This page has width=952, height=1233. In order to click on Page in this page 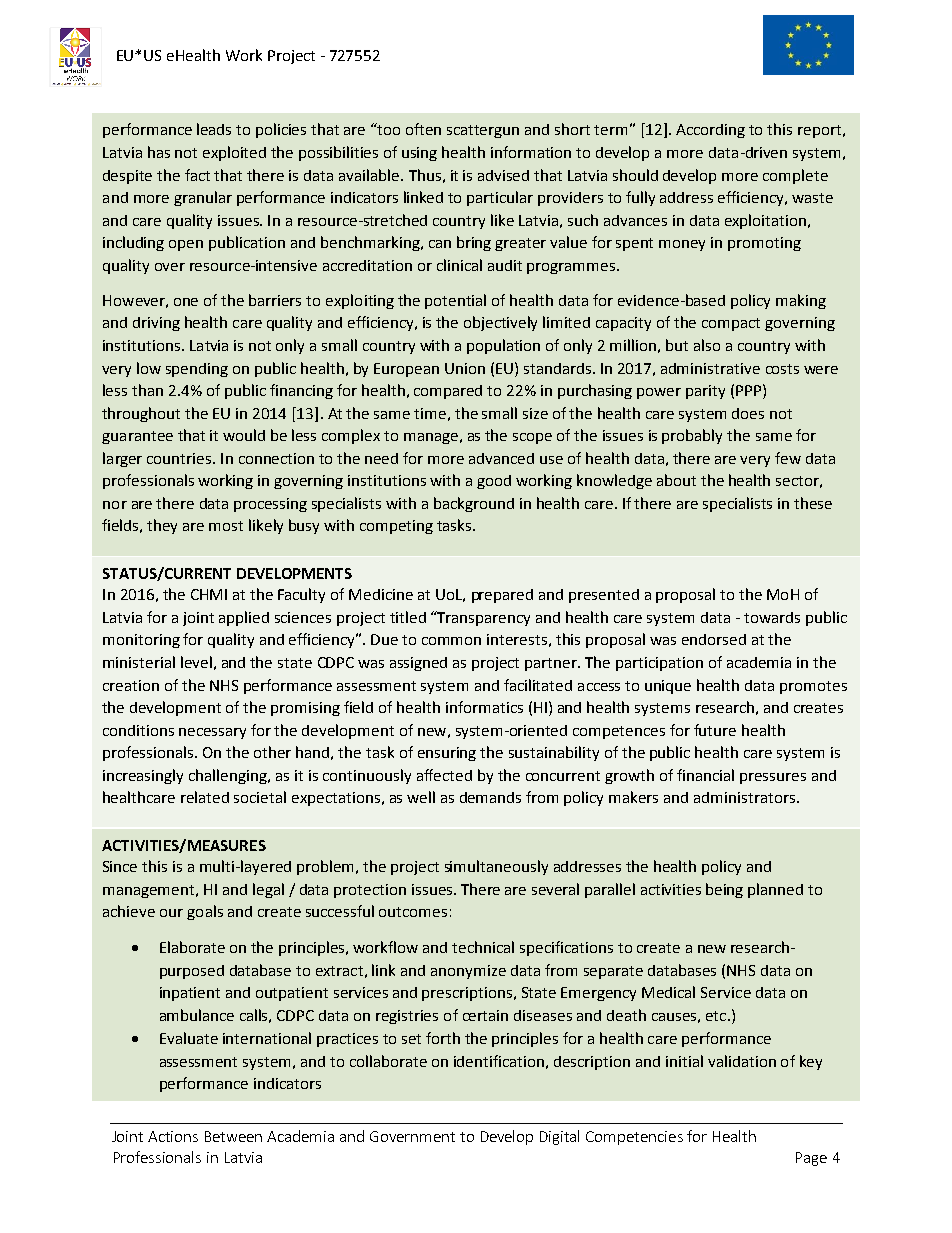, I will do `click(811, 1159)`.
